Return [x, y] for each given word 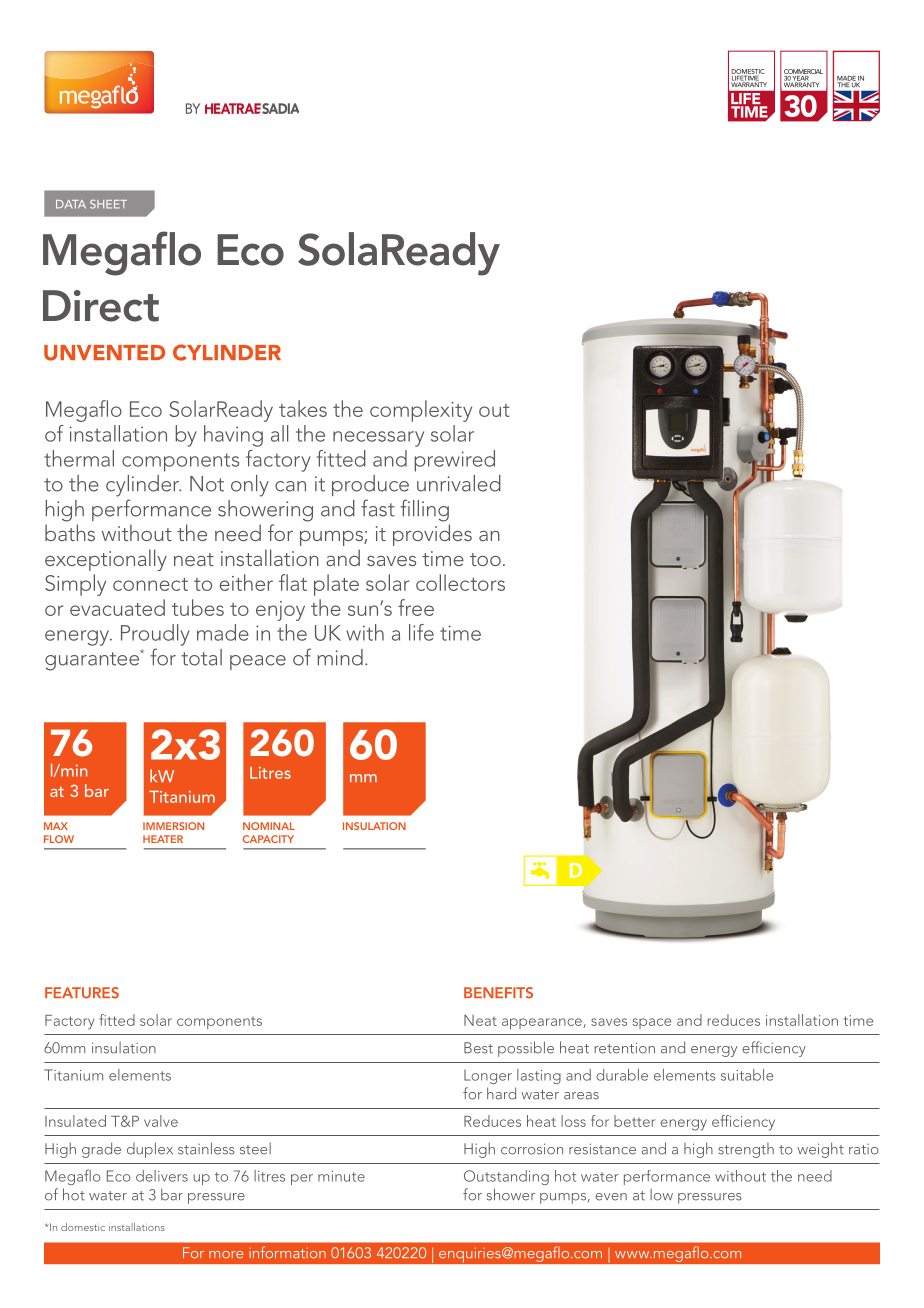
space [652, 1023]
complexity [421, 411]
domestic [83, 1227]
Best [478, 1048]
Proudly [155, 635]
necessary [378, 439]
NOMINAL [269, 826]
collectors [460, 582]
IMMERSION [173, 826]
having [233, 436]
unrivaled [459, 483]
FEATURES [82, 993]
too [485, 559]
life [421, 632]
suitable [747, 1075]
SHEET [108, 204]
